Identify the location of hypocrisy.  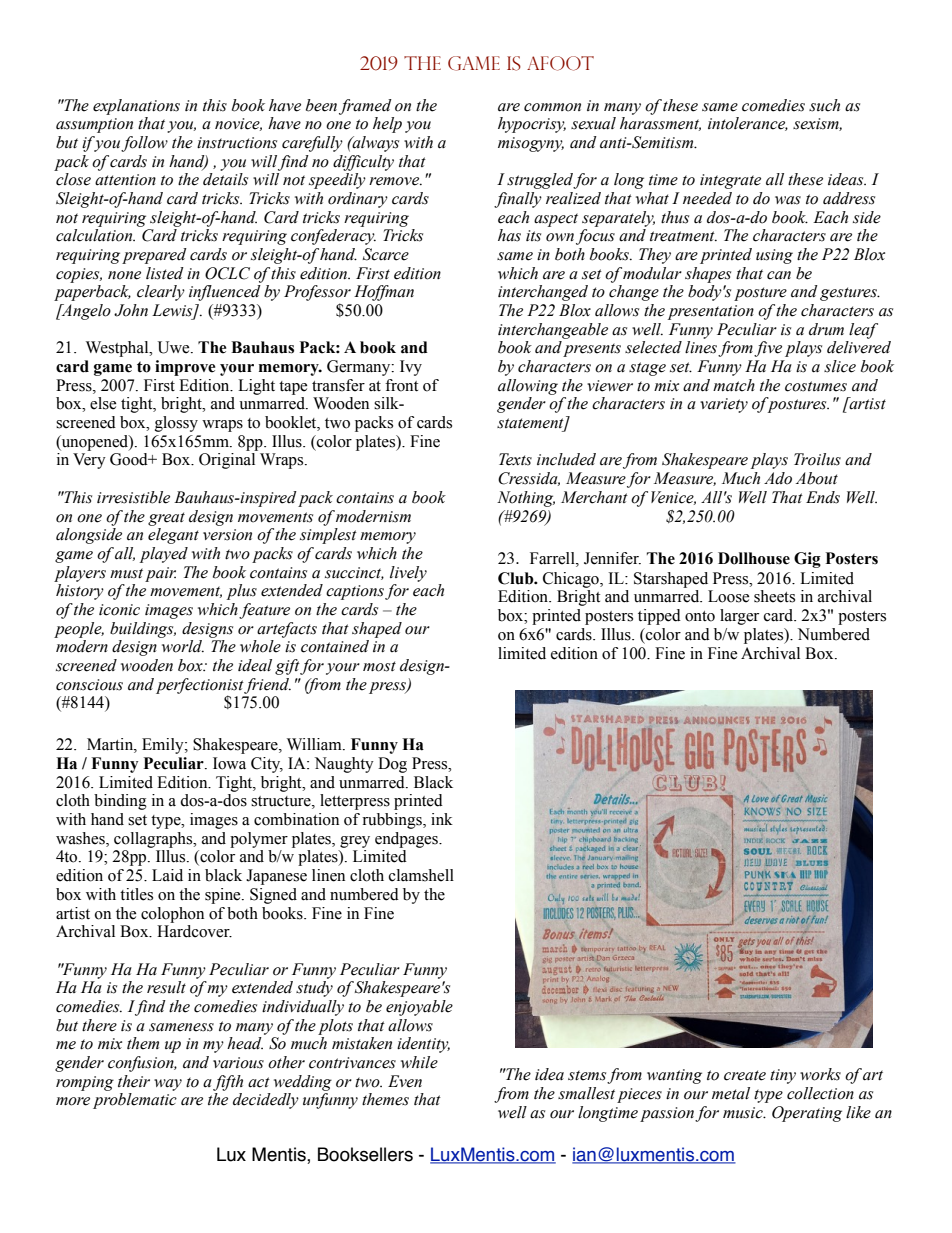
(532, 125).
